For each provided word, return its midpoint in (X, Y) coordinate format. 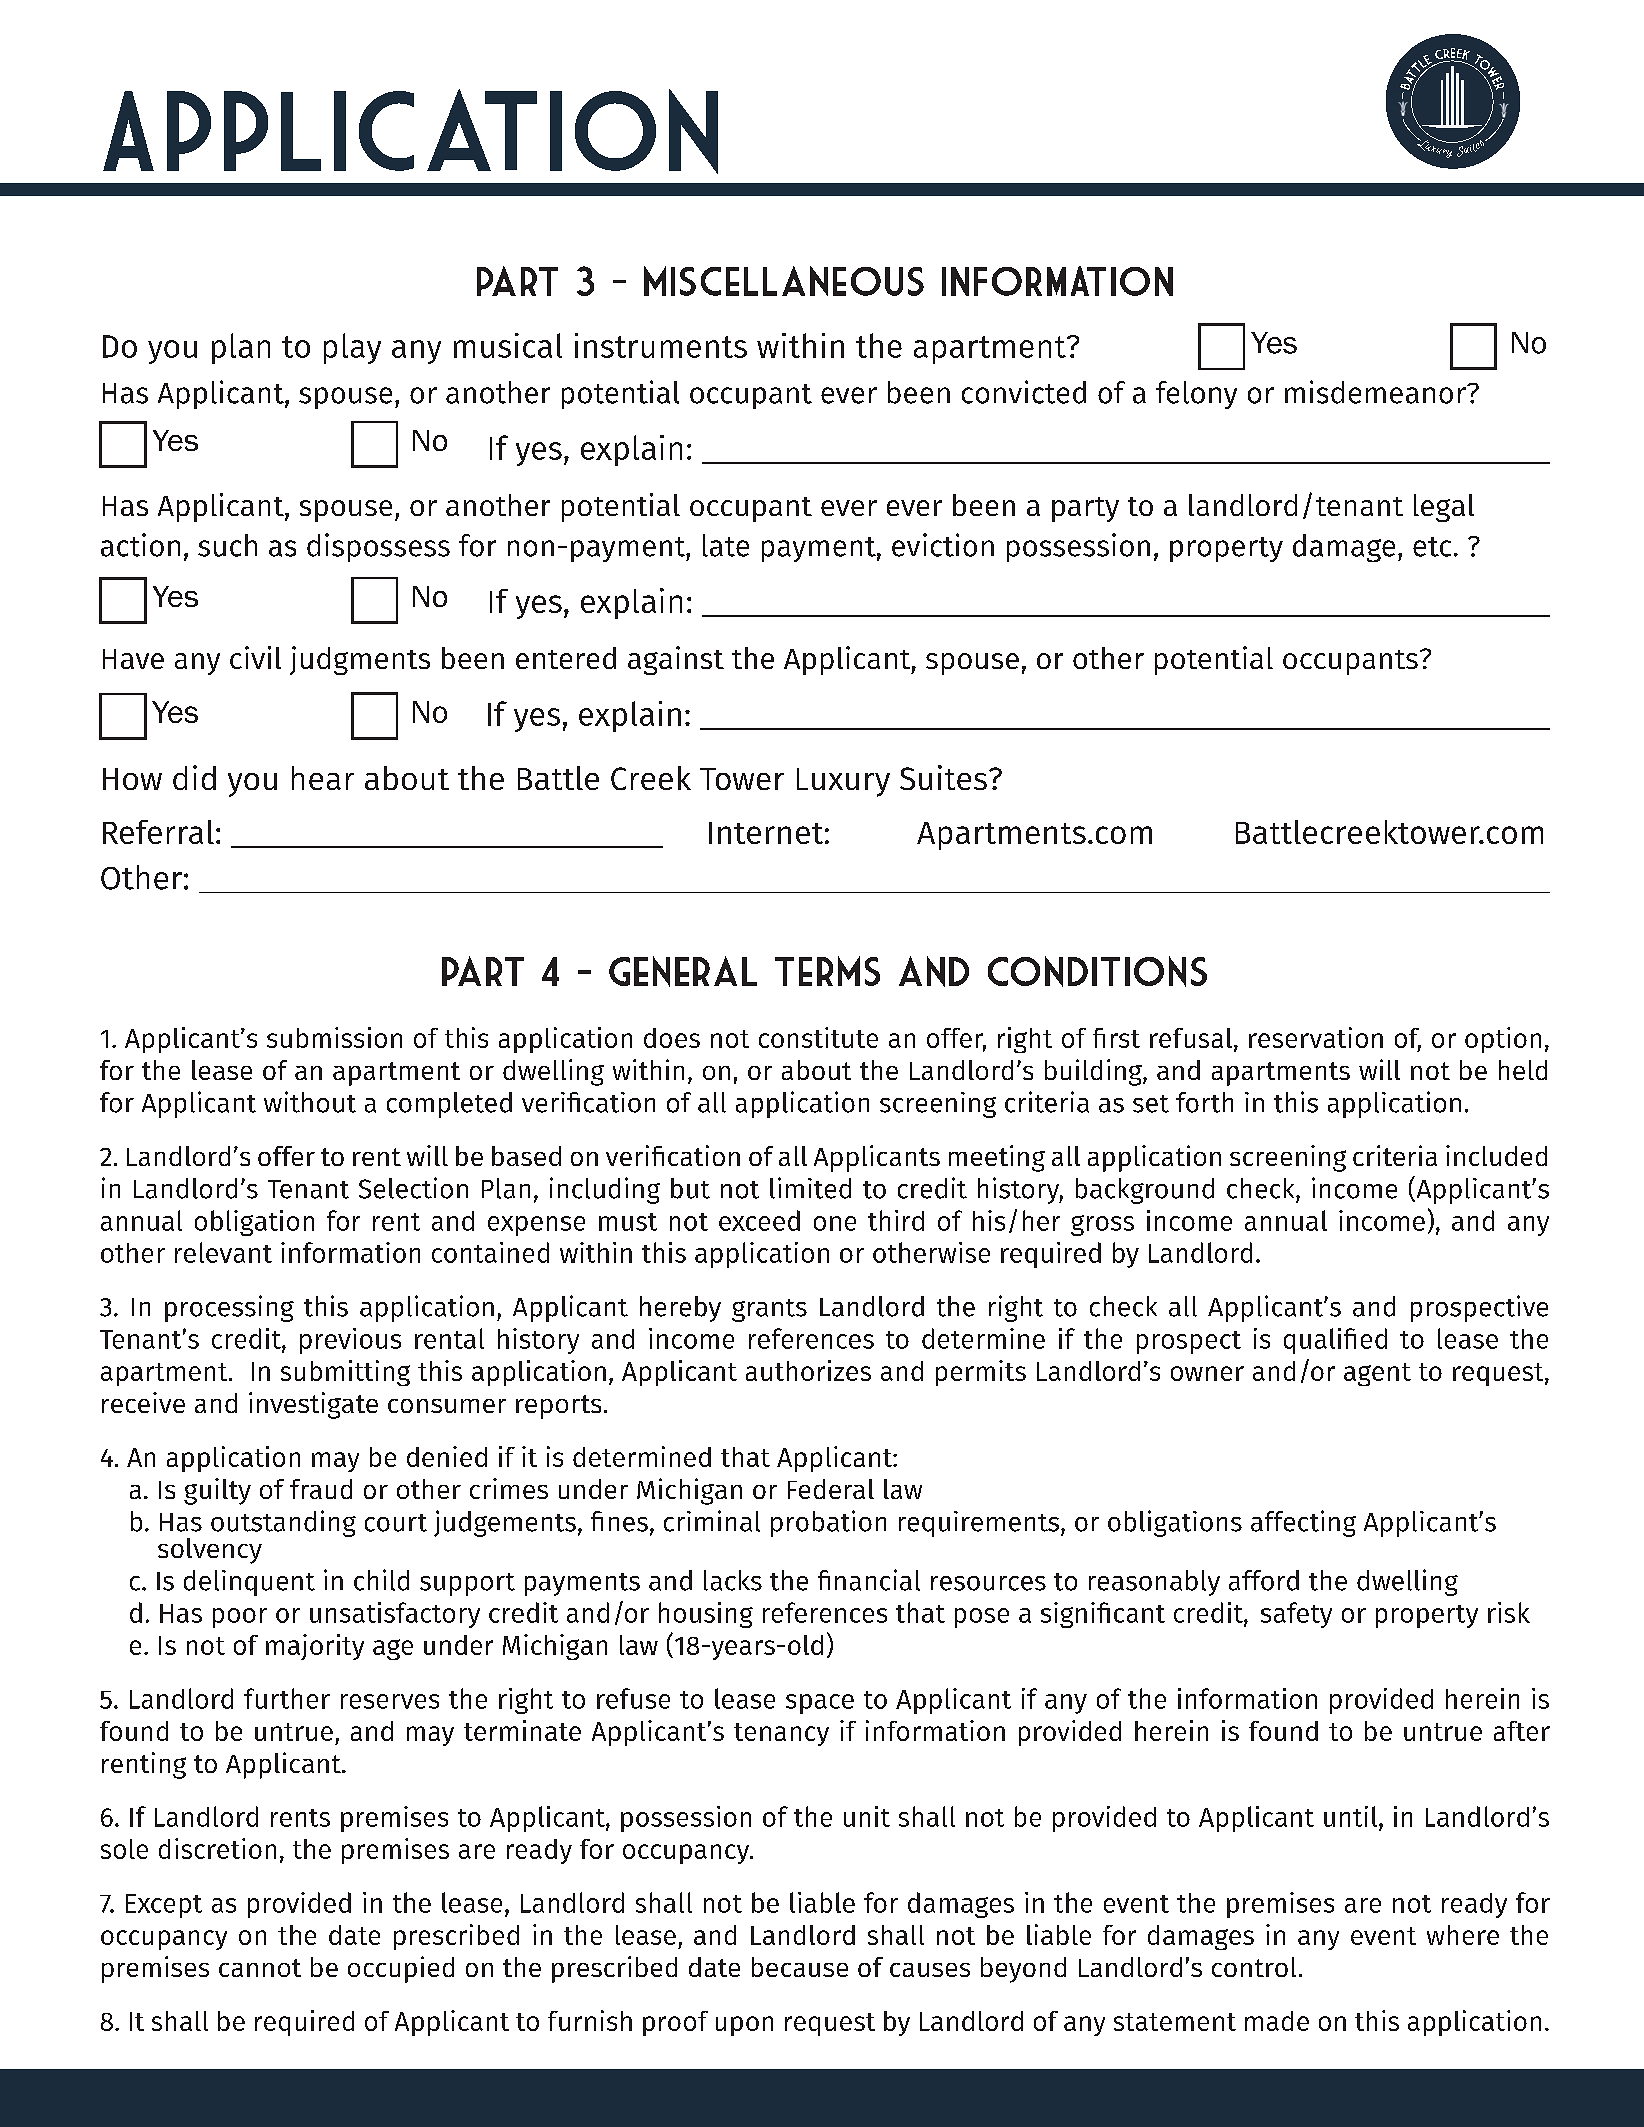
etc (1432, 547)
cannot (260, 1968)
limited (810, 1188)
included (1496, 1155)
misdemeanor (1376, 392)
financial (869, 1580)
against (676, 660)
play (352, 348)
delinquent (249, 1583)
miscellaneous (784, 281)
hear (323, 778)
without (310, 1102)
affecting (1303, 1523)
